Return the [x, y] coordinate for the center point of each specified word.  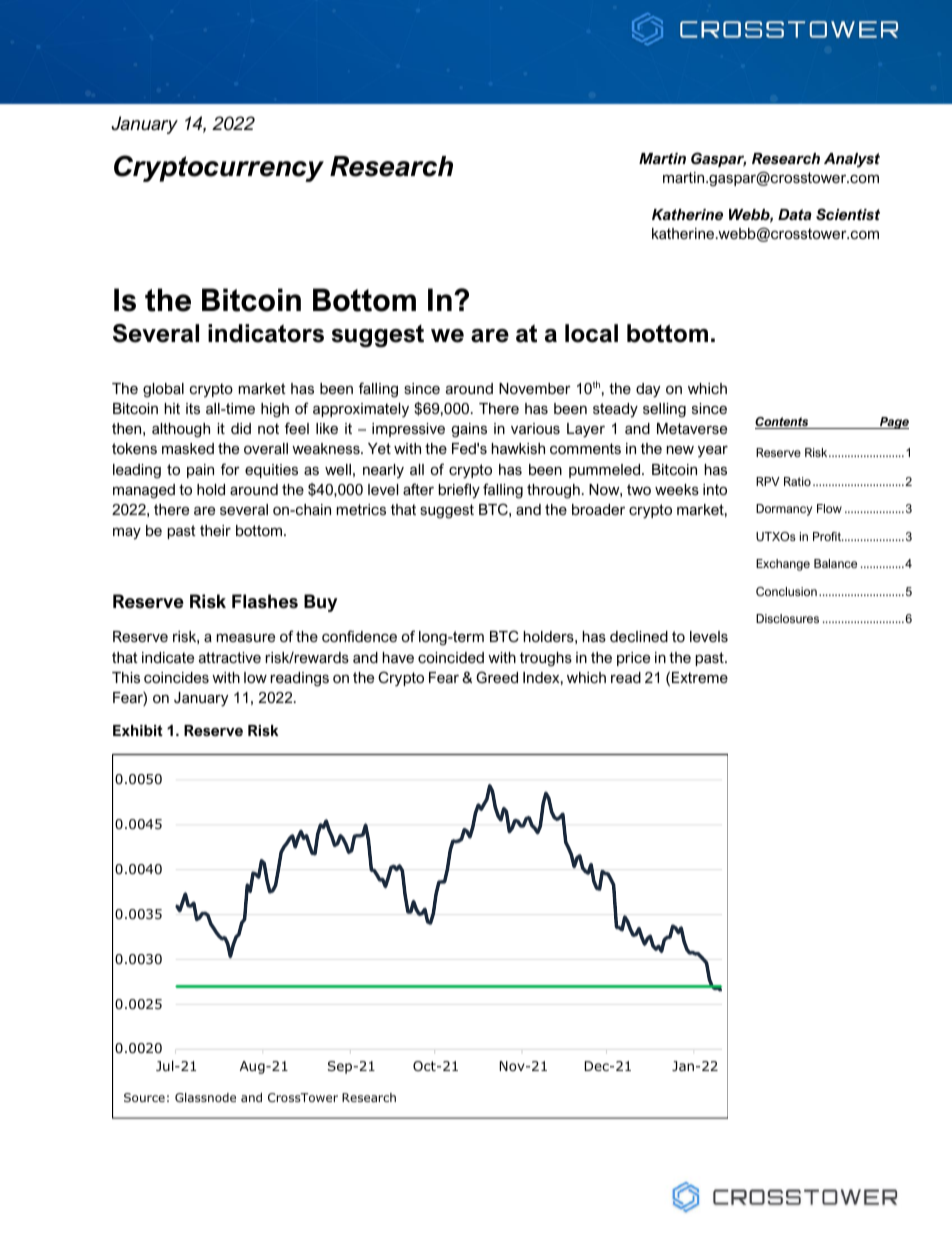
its [193, 408]
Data [795, 214]
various [535, 428]
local [591, 333]
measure [246, 637]
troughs [546, 659]
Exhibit [138, 730]
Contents [783, 423]
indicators [266, 333]
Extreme [700, 677]
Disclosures [787, 618]
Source [144, 1097]
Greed [497, 677]
